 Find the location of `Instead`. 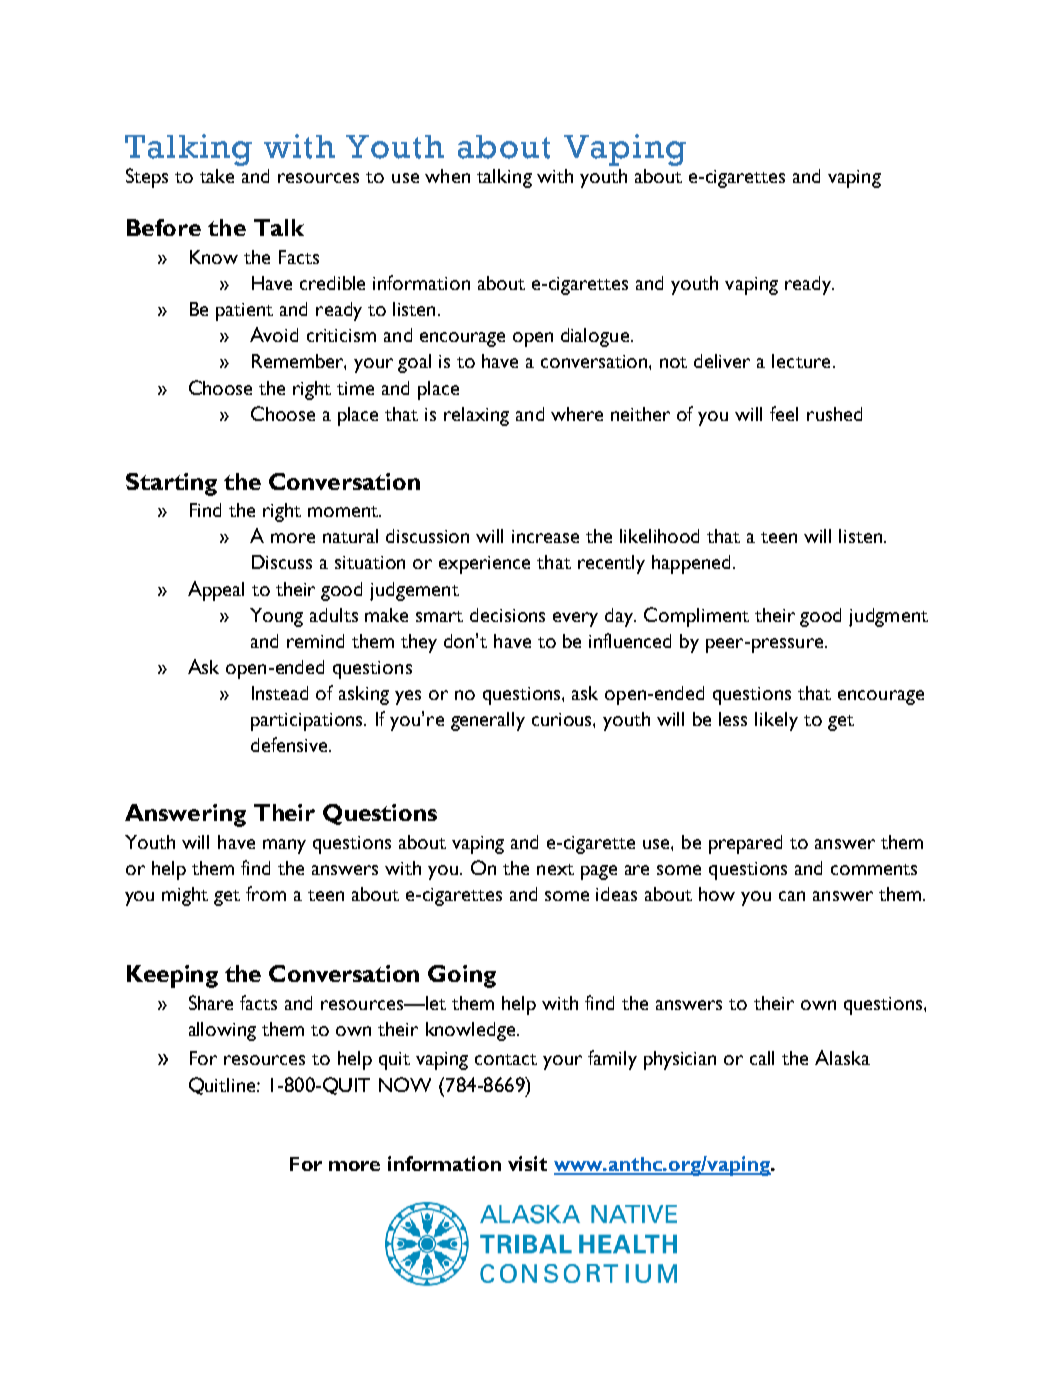

Instead is located at coordinates (280, 693).
